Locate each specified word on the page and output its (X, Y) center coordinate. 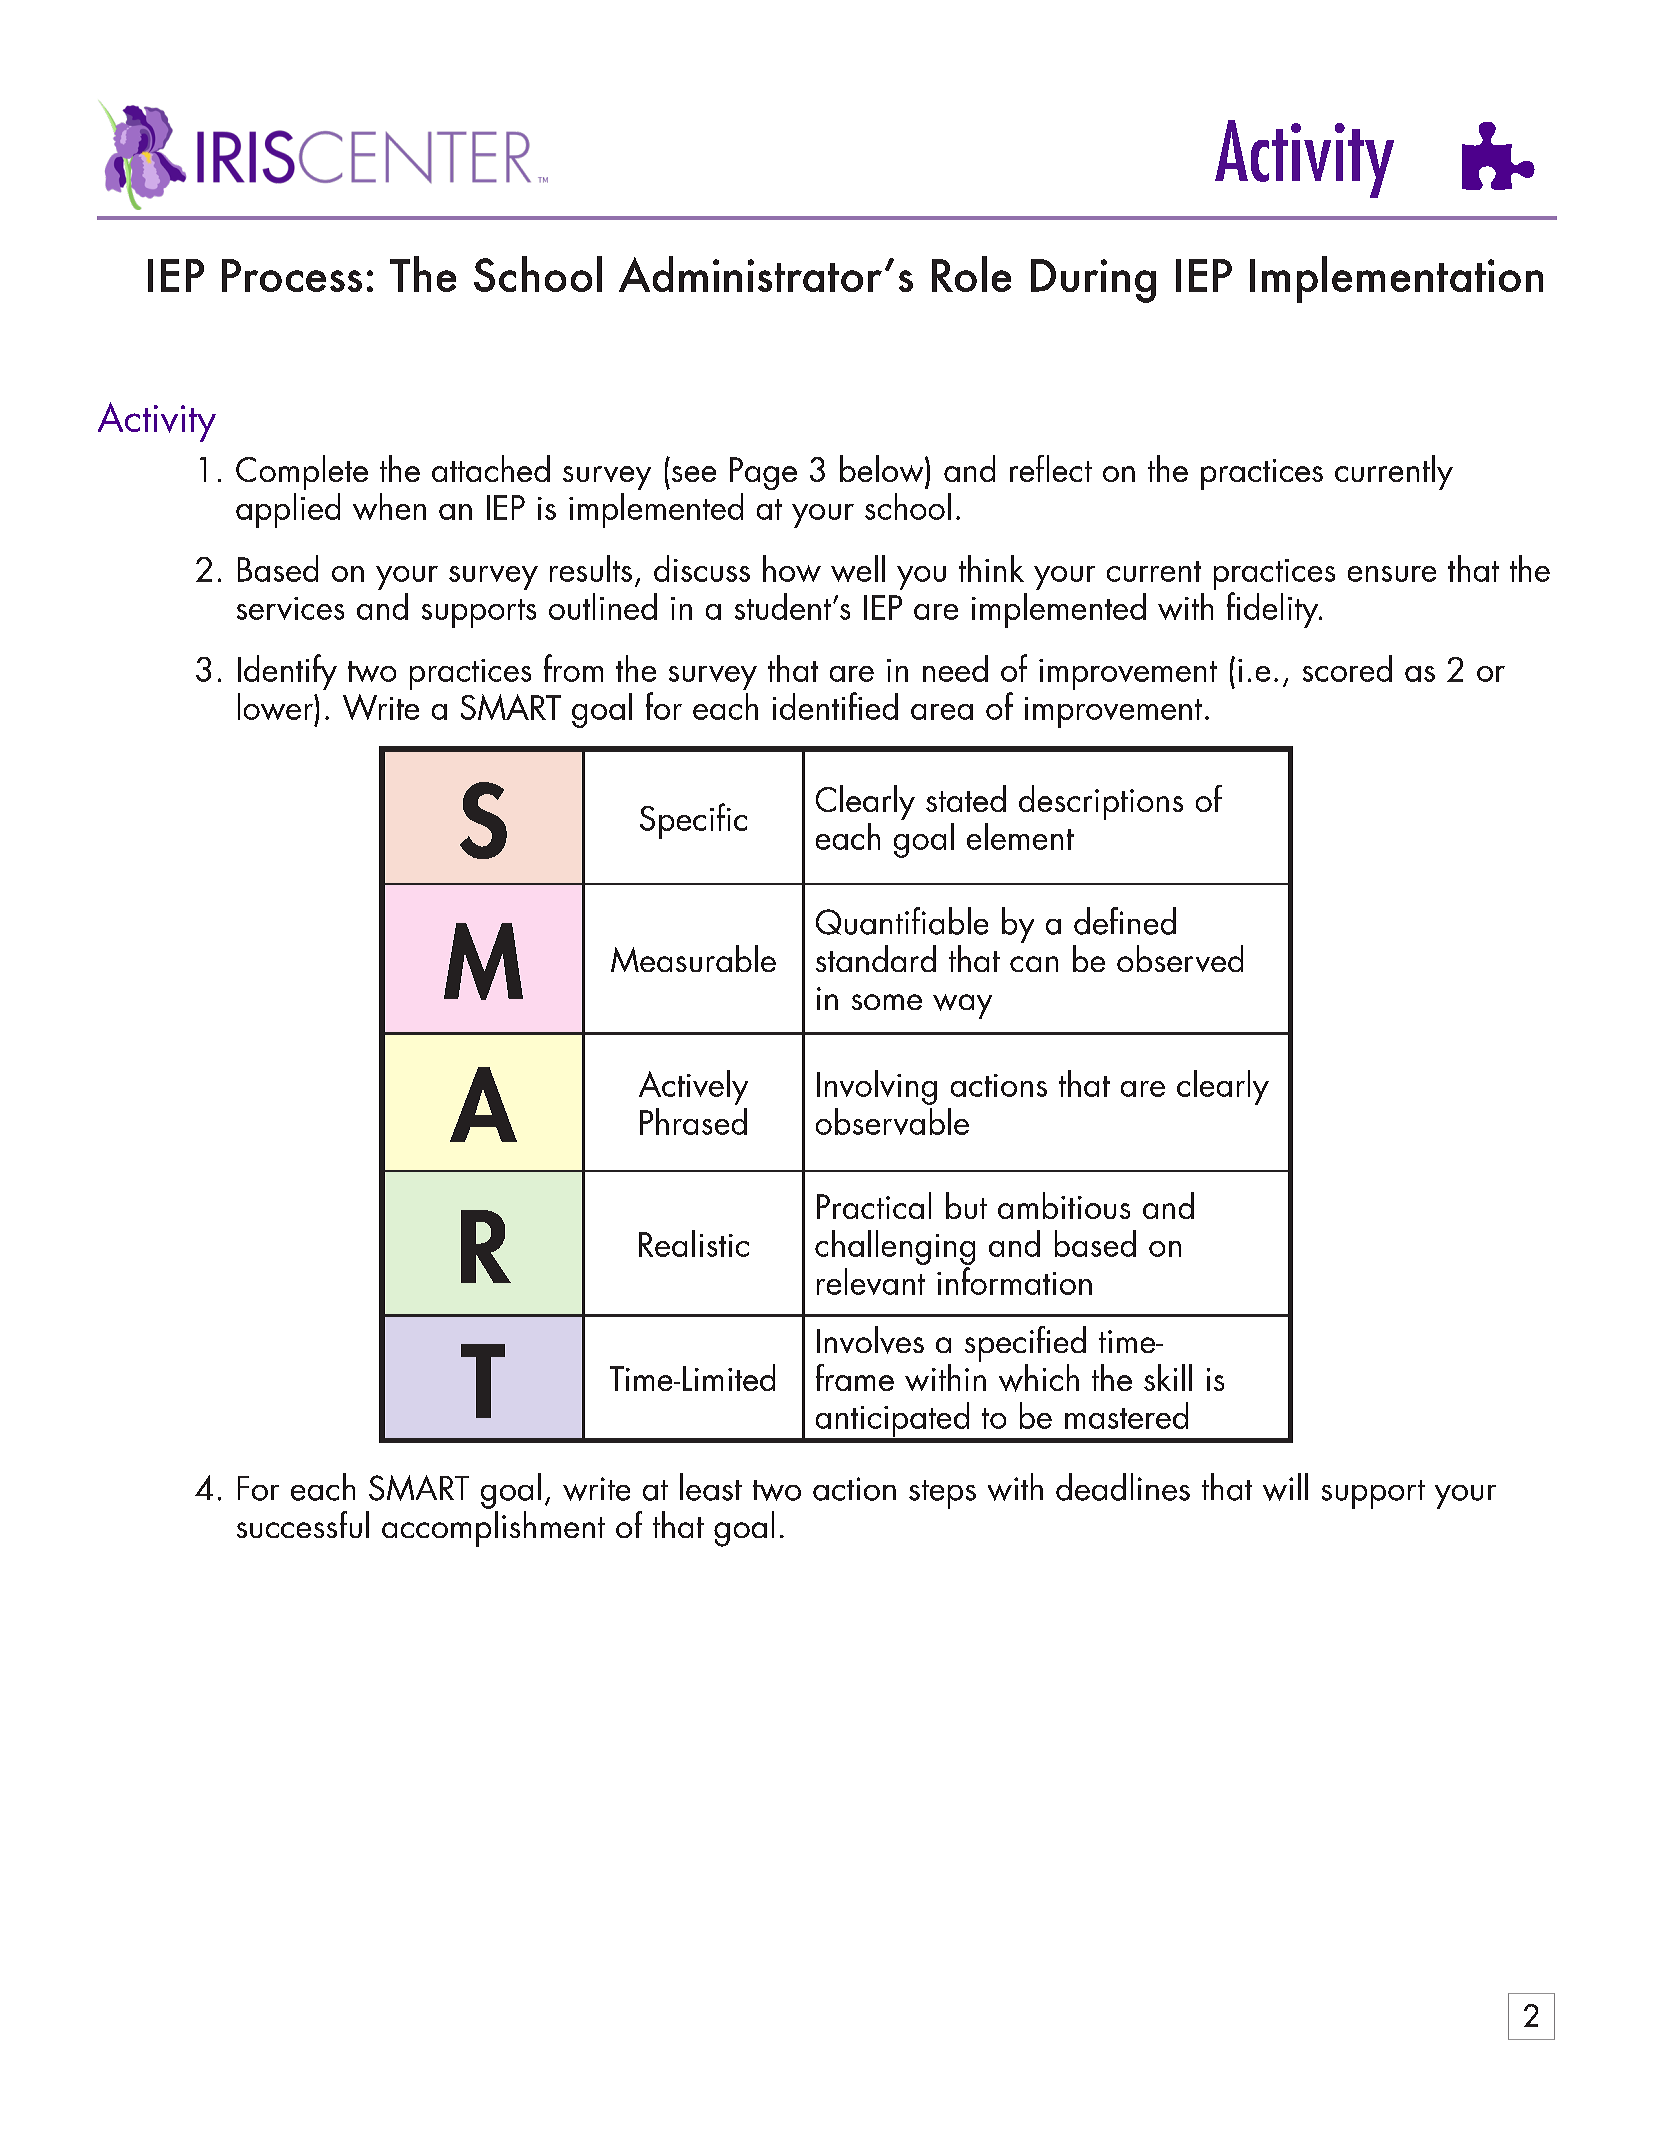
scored (1347, 668)
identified (835, 706)
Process (292, 275)
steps (942, 1494)
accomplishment (493, 1529)
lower (276, 706)
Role (971, 274)
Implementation (1396, 279)
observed (1180, 958)
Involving (877, 1087)
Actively (693, 1087)
